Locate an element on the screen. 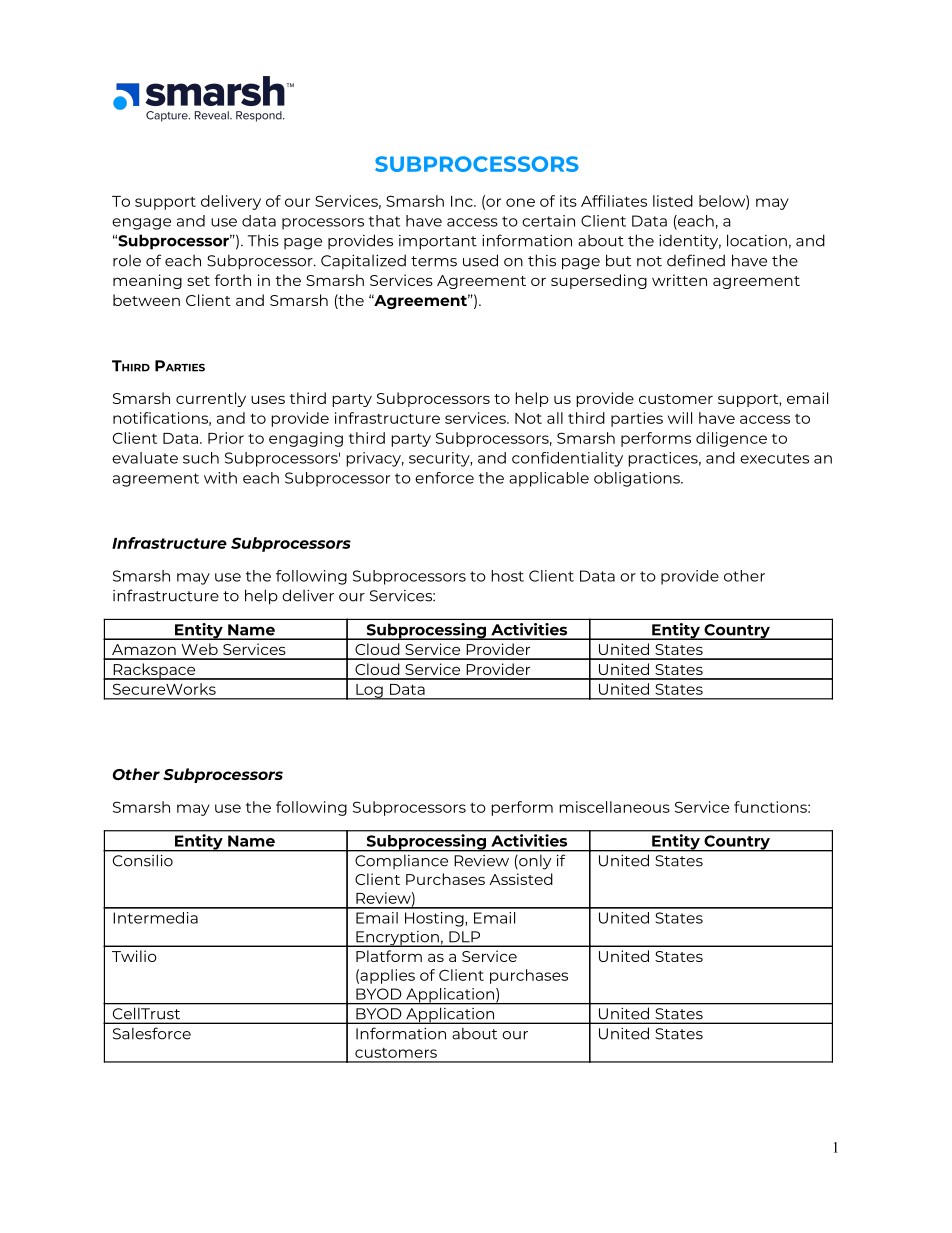 This screenshot has height=1233, width=952. Encryption is located at coordinates (397, 939).
